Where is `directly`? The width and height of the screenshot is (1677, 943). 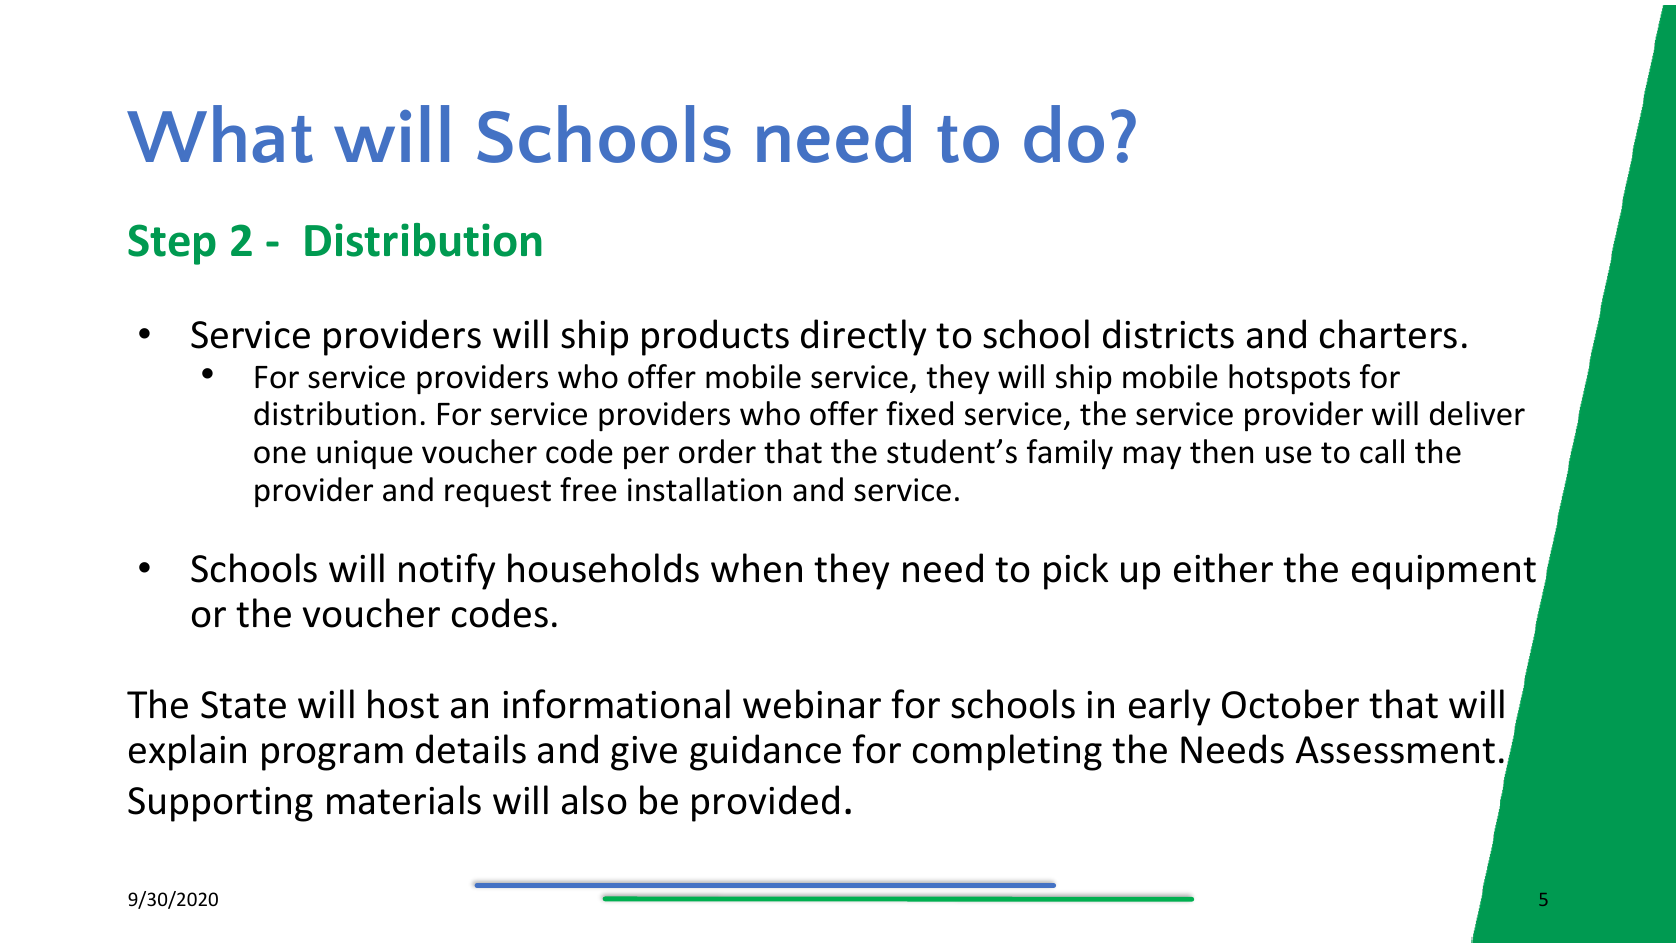 directly is located at coordinates (863, 337).
